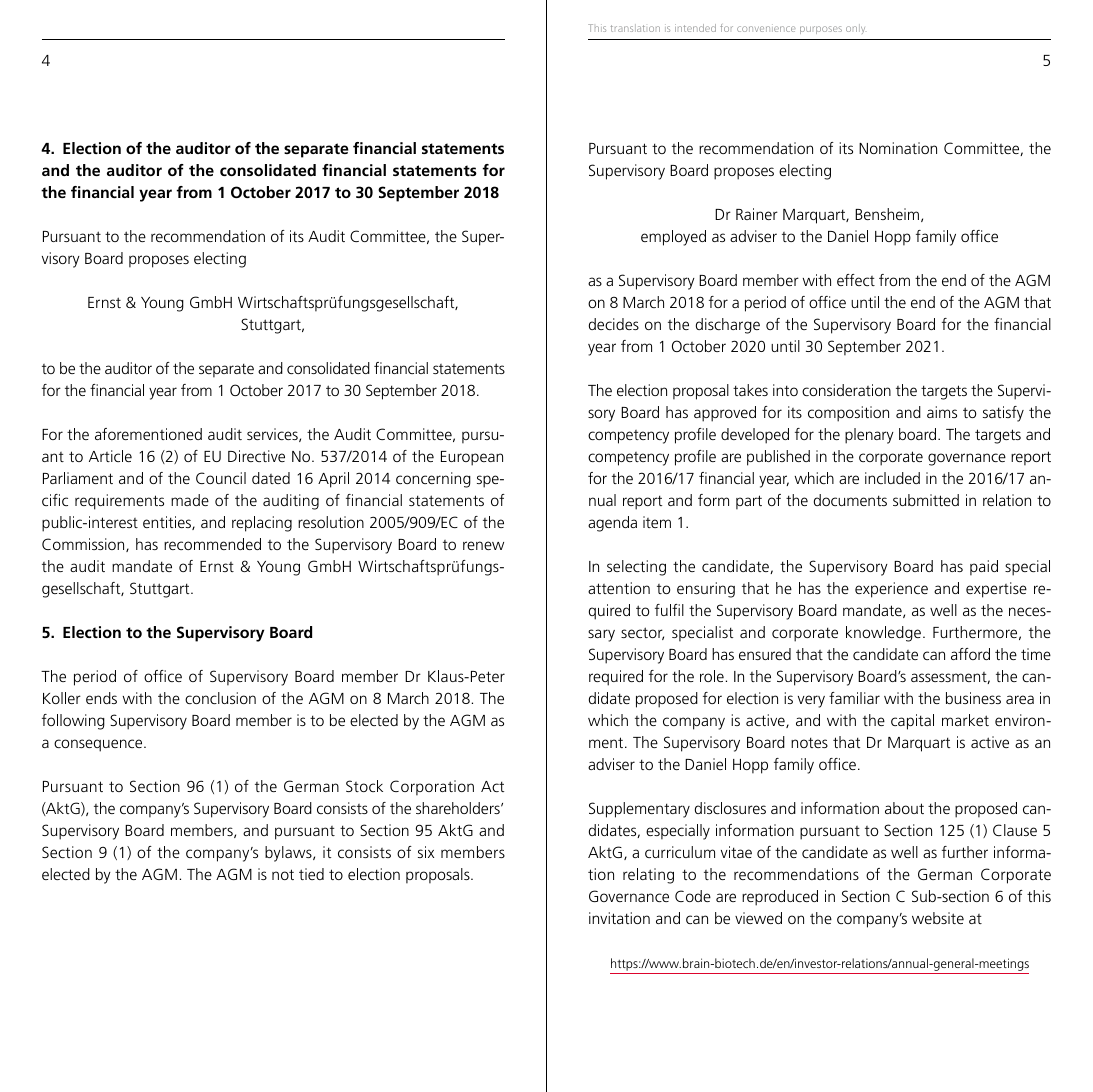 The width and height of the screenshot is (1093, 1092). I want to click on services, so click(273, 435).
